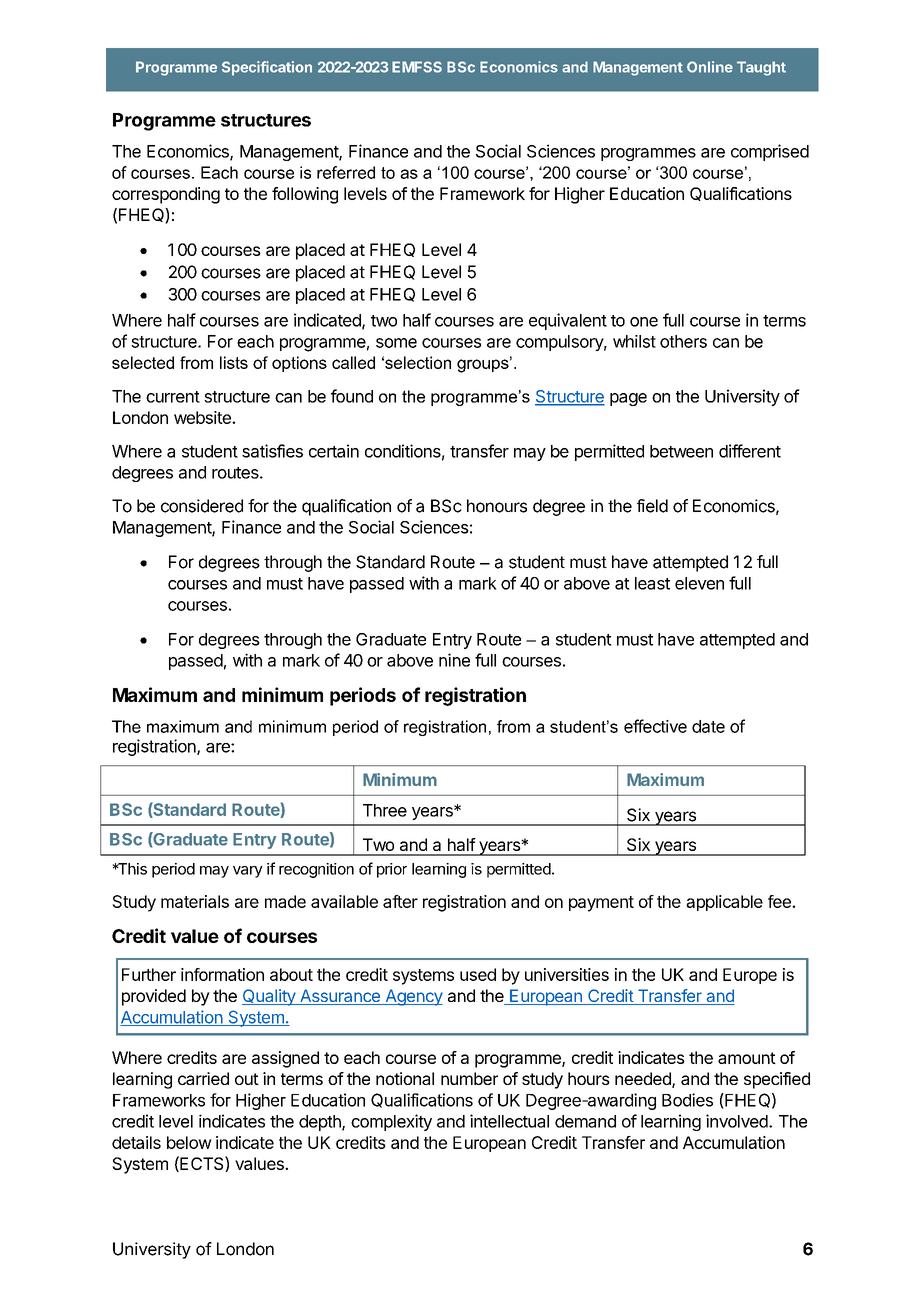  What do you see at coordinates (724, 903) in the document?
I see `applicable` at bounding box center [724, 903].
